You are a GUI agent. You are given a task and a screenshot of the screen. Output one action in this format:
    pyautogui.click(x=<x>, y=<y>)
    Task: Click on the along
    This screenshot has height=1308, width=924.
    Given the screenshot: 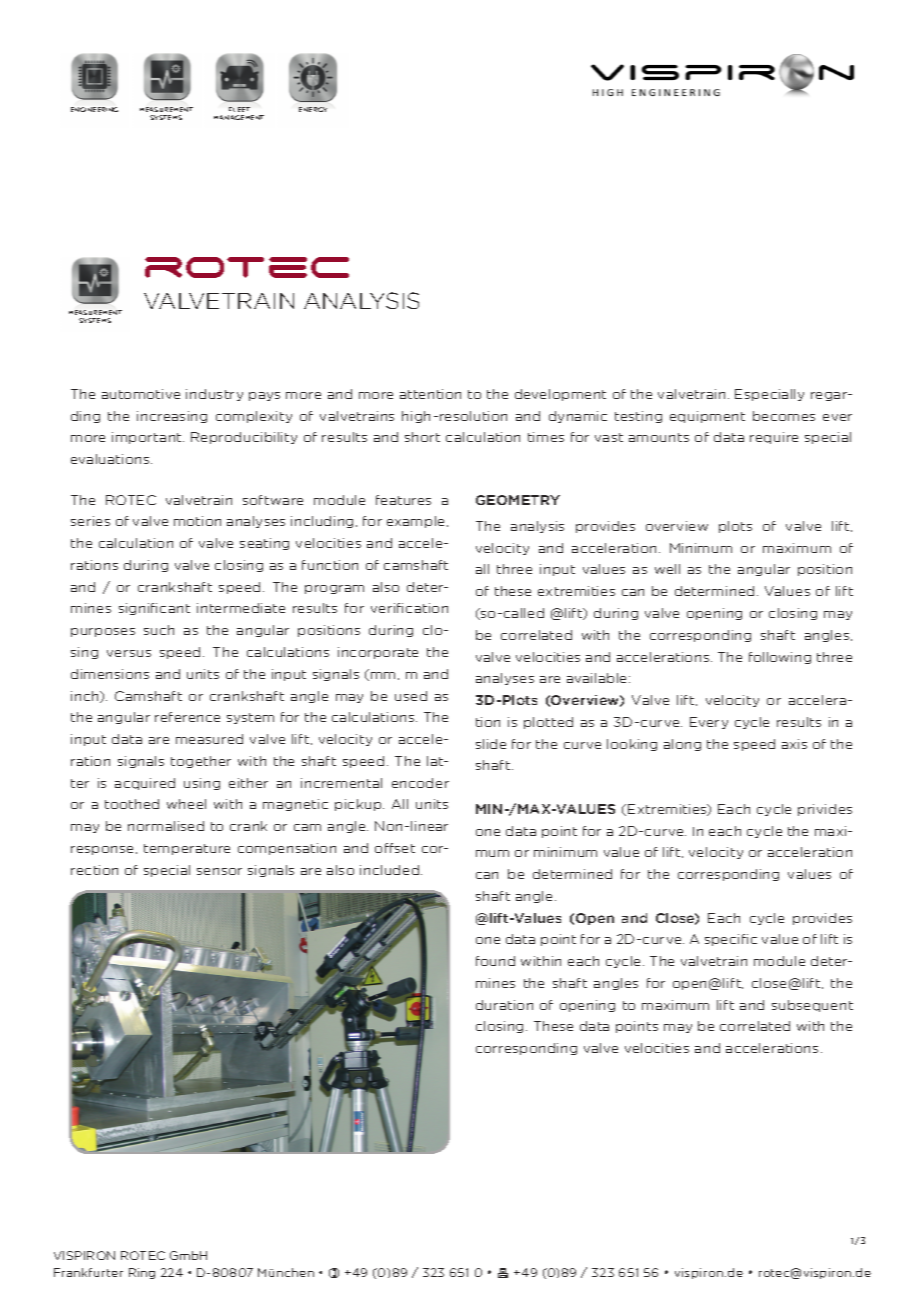 What is the action you would take?
    pyautogui.click(x=682, y=745)
